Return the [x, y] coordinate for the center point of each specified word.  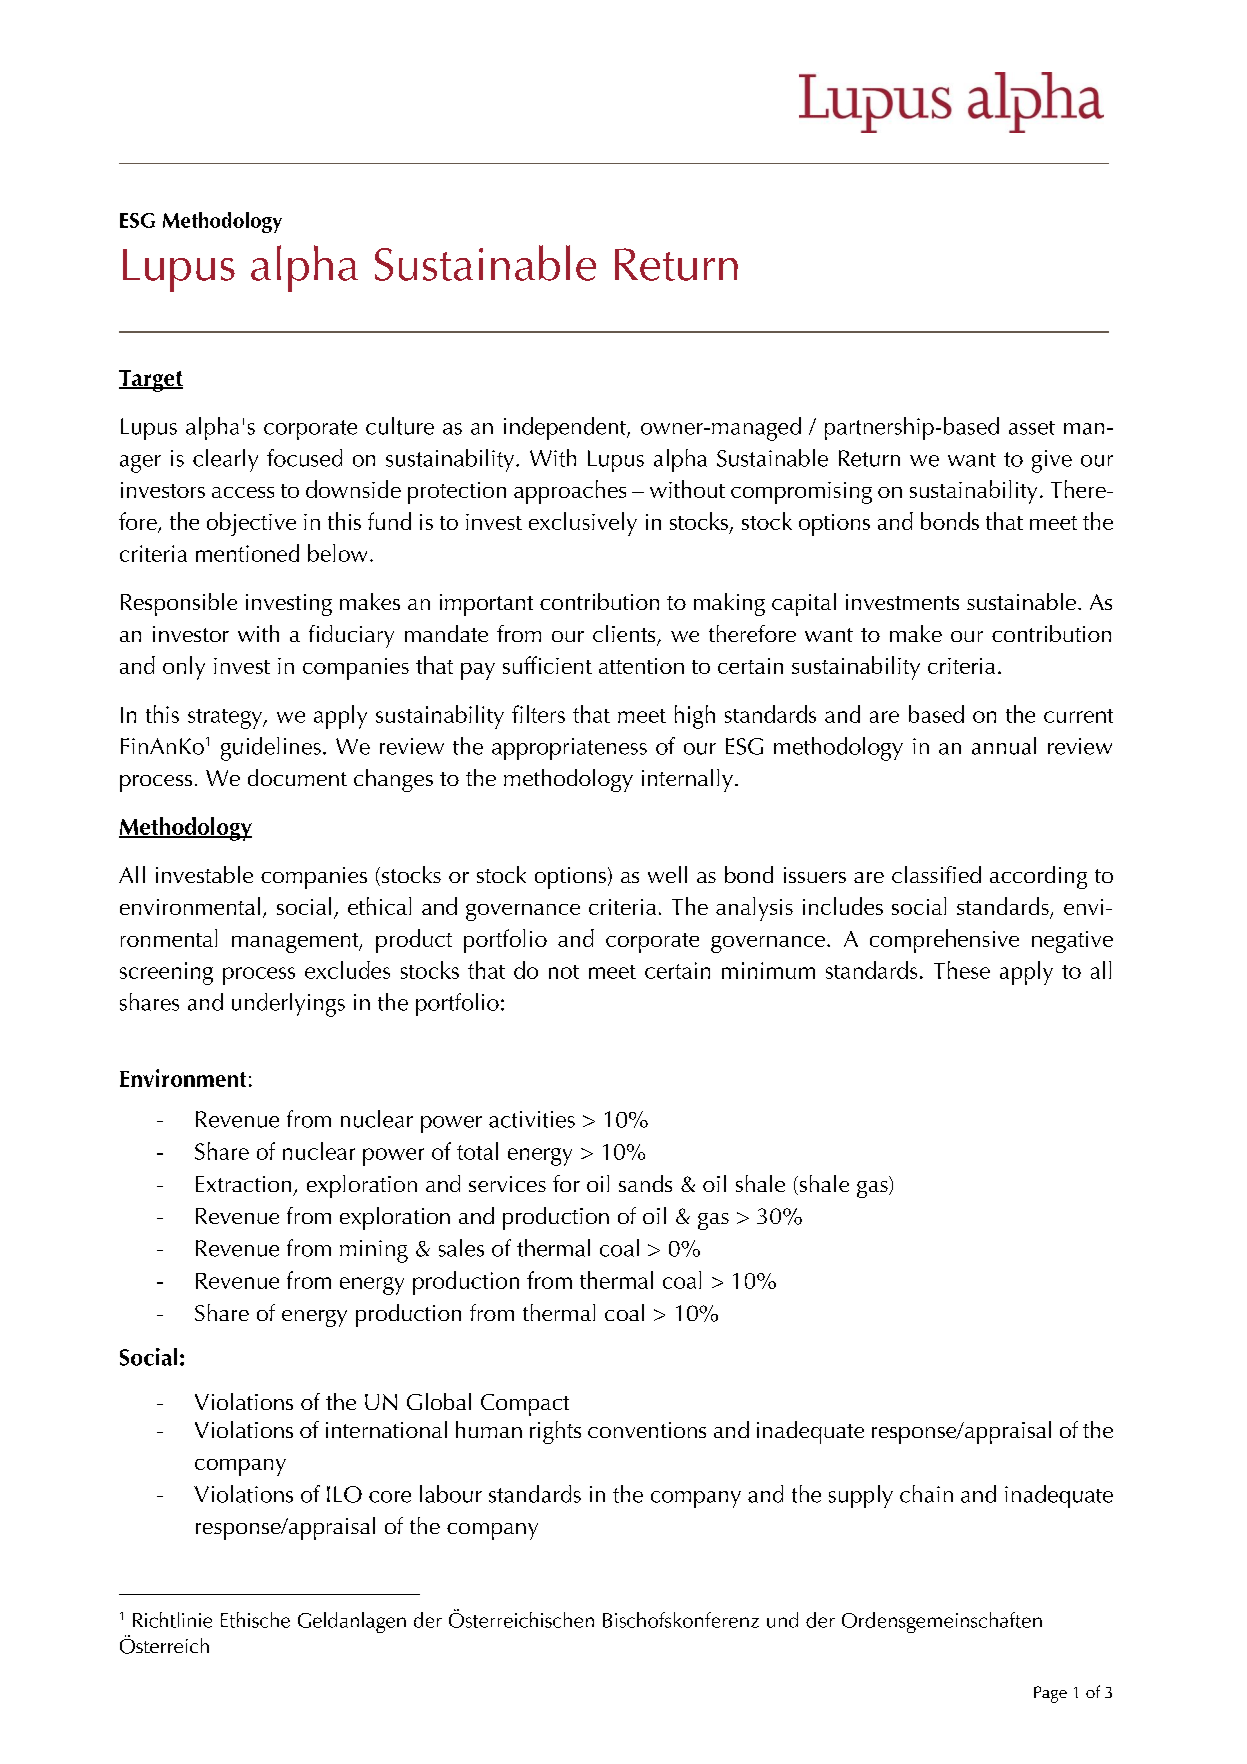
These [962, 970]
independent [566, 428]
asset [1032, 428]
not [564, 972]
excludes [347, 970]
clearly [225, 460]
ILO [344, 1494]
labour [451, 1494]
